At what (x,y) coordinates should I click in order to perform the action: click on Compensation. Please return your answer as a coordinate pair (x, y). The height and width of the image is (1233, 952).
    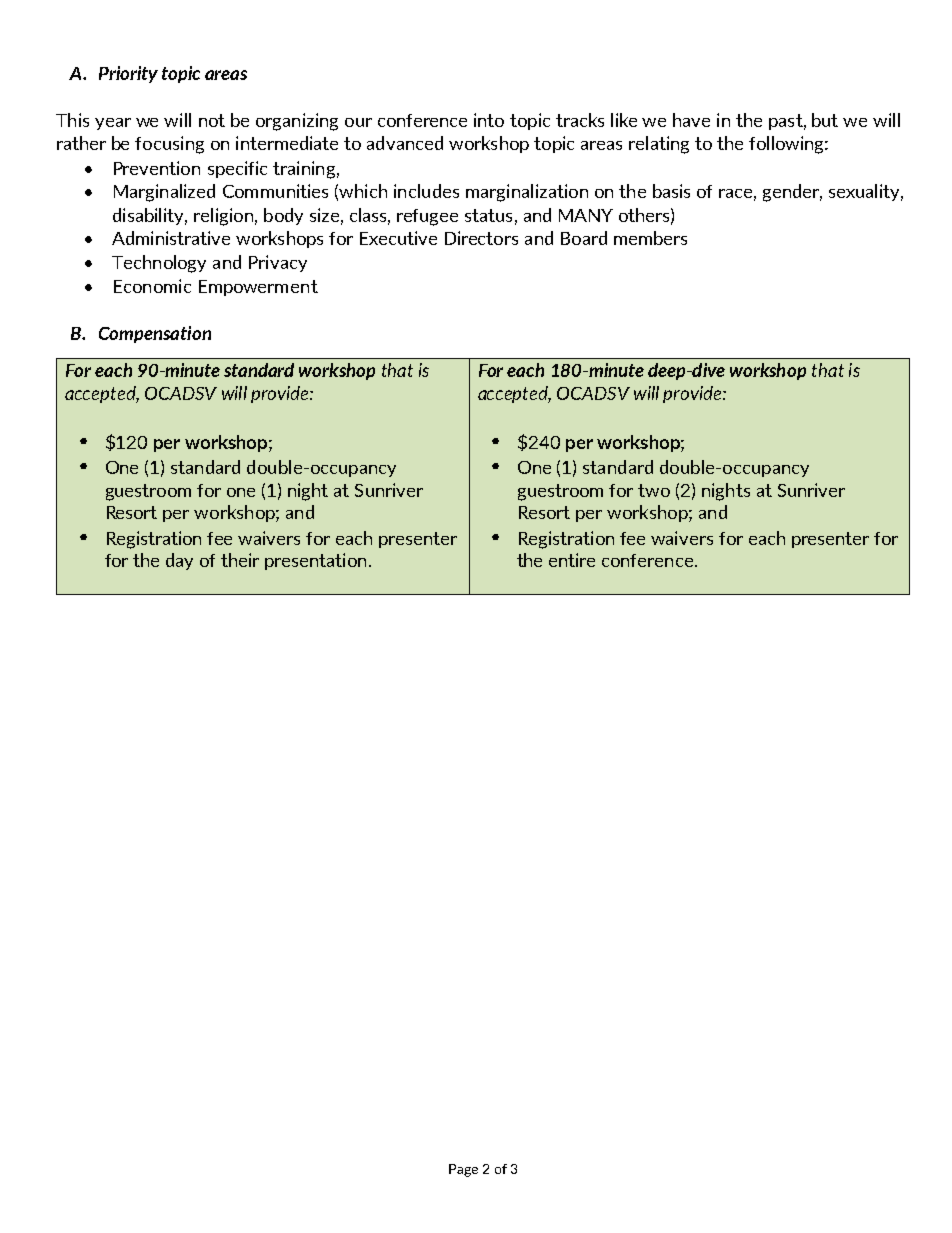
    Looking at the image, I should click on (155, 334).
